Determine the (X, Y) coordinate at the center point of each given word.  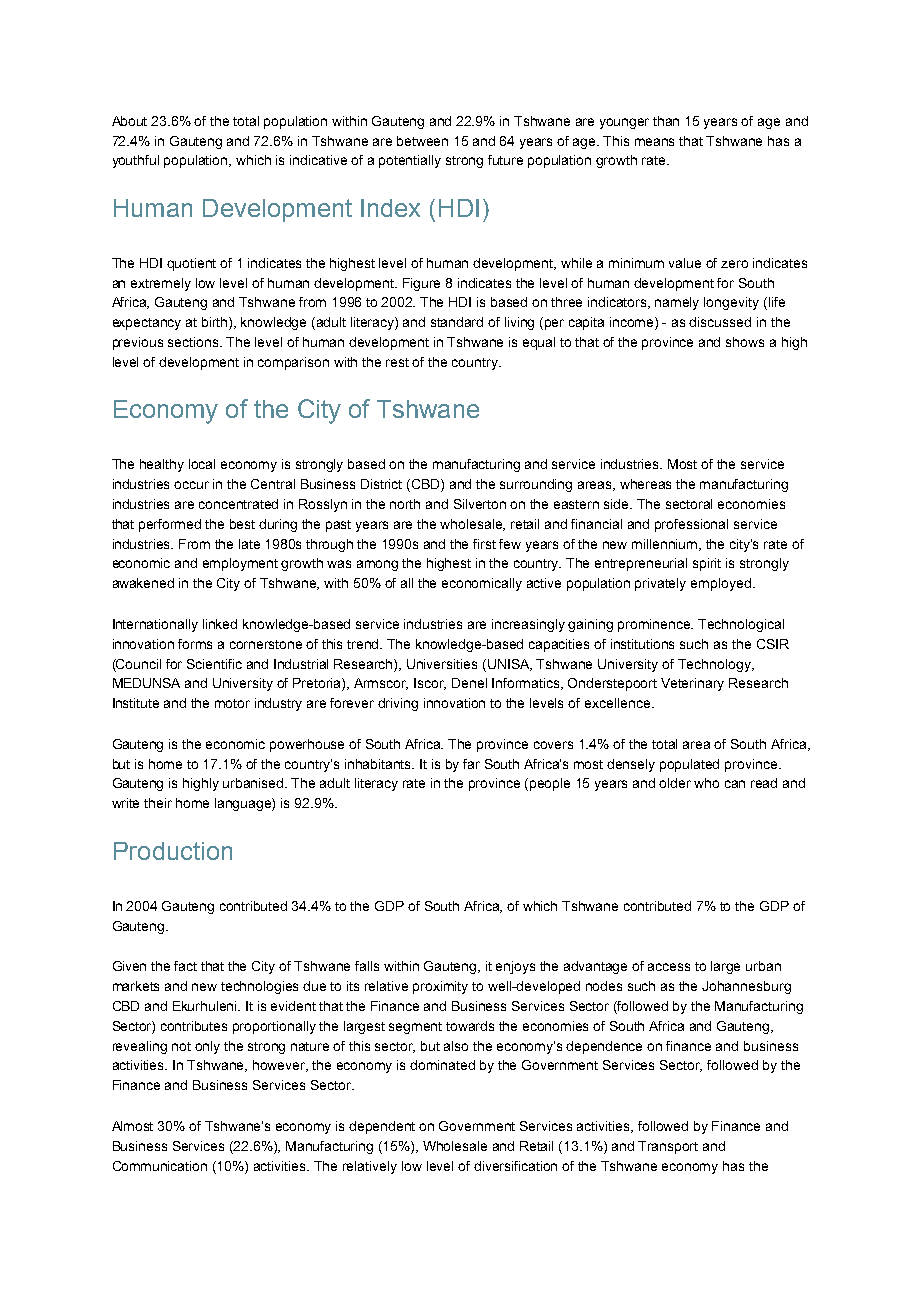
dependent (382, 1127)
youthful (136, 161)
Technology (715, 665)
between (422, 141)
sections (194, 342)
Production (173, 851)
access (669, 967)
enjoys (515, 967)
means (654, 142)
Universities (442, 664)
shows (745, 342)
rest (397, 362)
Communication (160, 1166)
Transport (668, 1147)
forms (195, 644)
